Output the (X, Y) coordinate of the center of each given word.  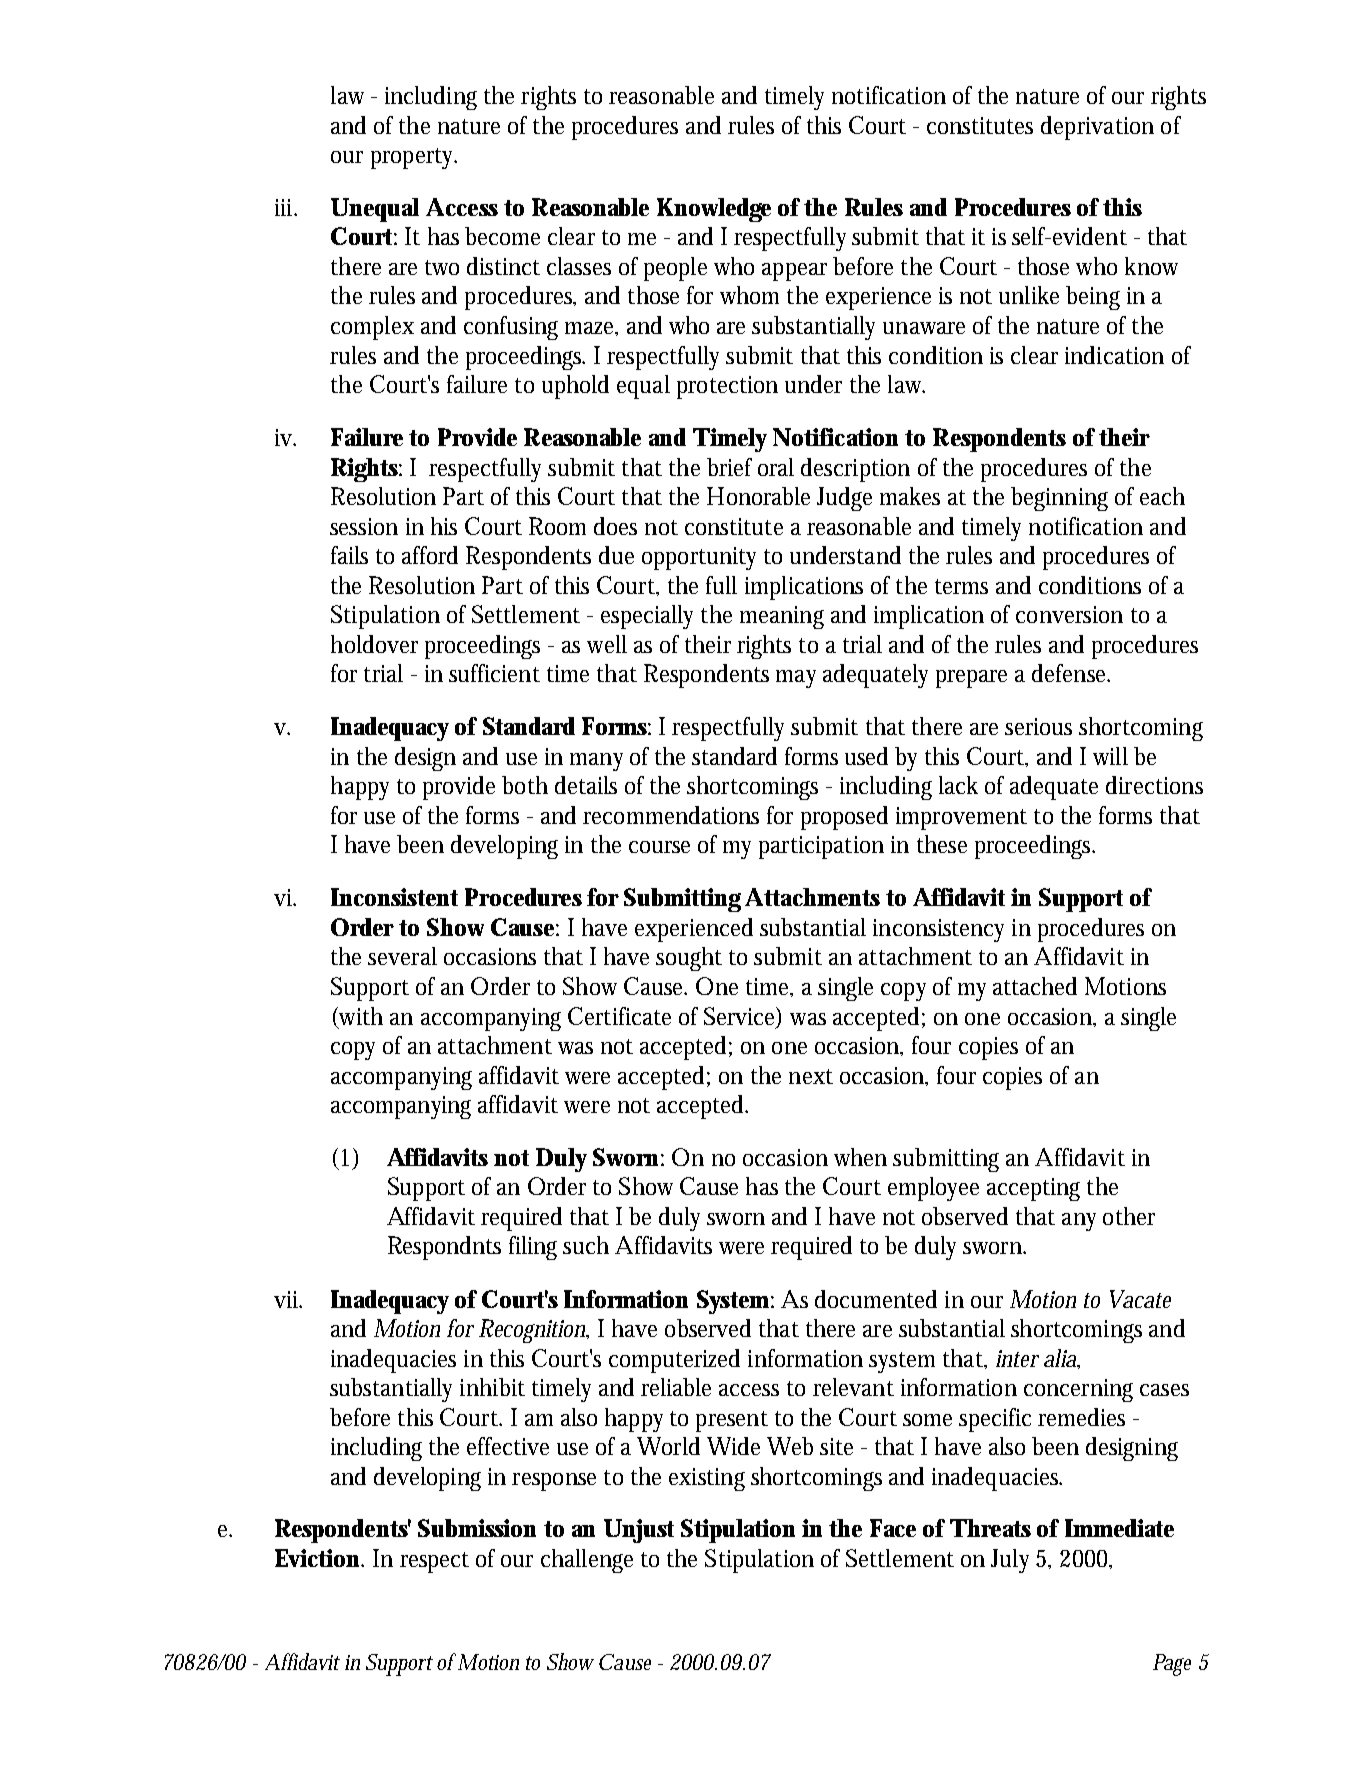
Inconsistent (394, 897)
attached (1035, 986)
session (364, 526)
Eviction (319, 1558)
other (1129, 1216)
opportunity (699, 558)
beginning (1059, 499)
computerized (674, 1361)
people (675, 269)
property (414, 158)
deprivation (1097, 128)
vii (287, 1299)
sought (689, 959)
